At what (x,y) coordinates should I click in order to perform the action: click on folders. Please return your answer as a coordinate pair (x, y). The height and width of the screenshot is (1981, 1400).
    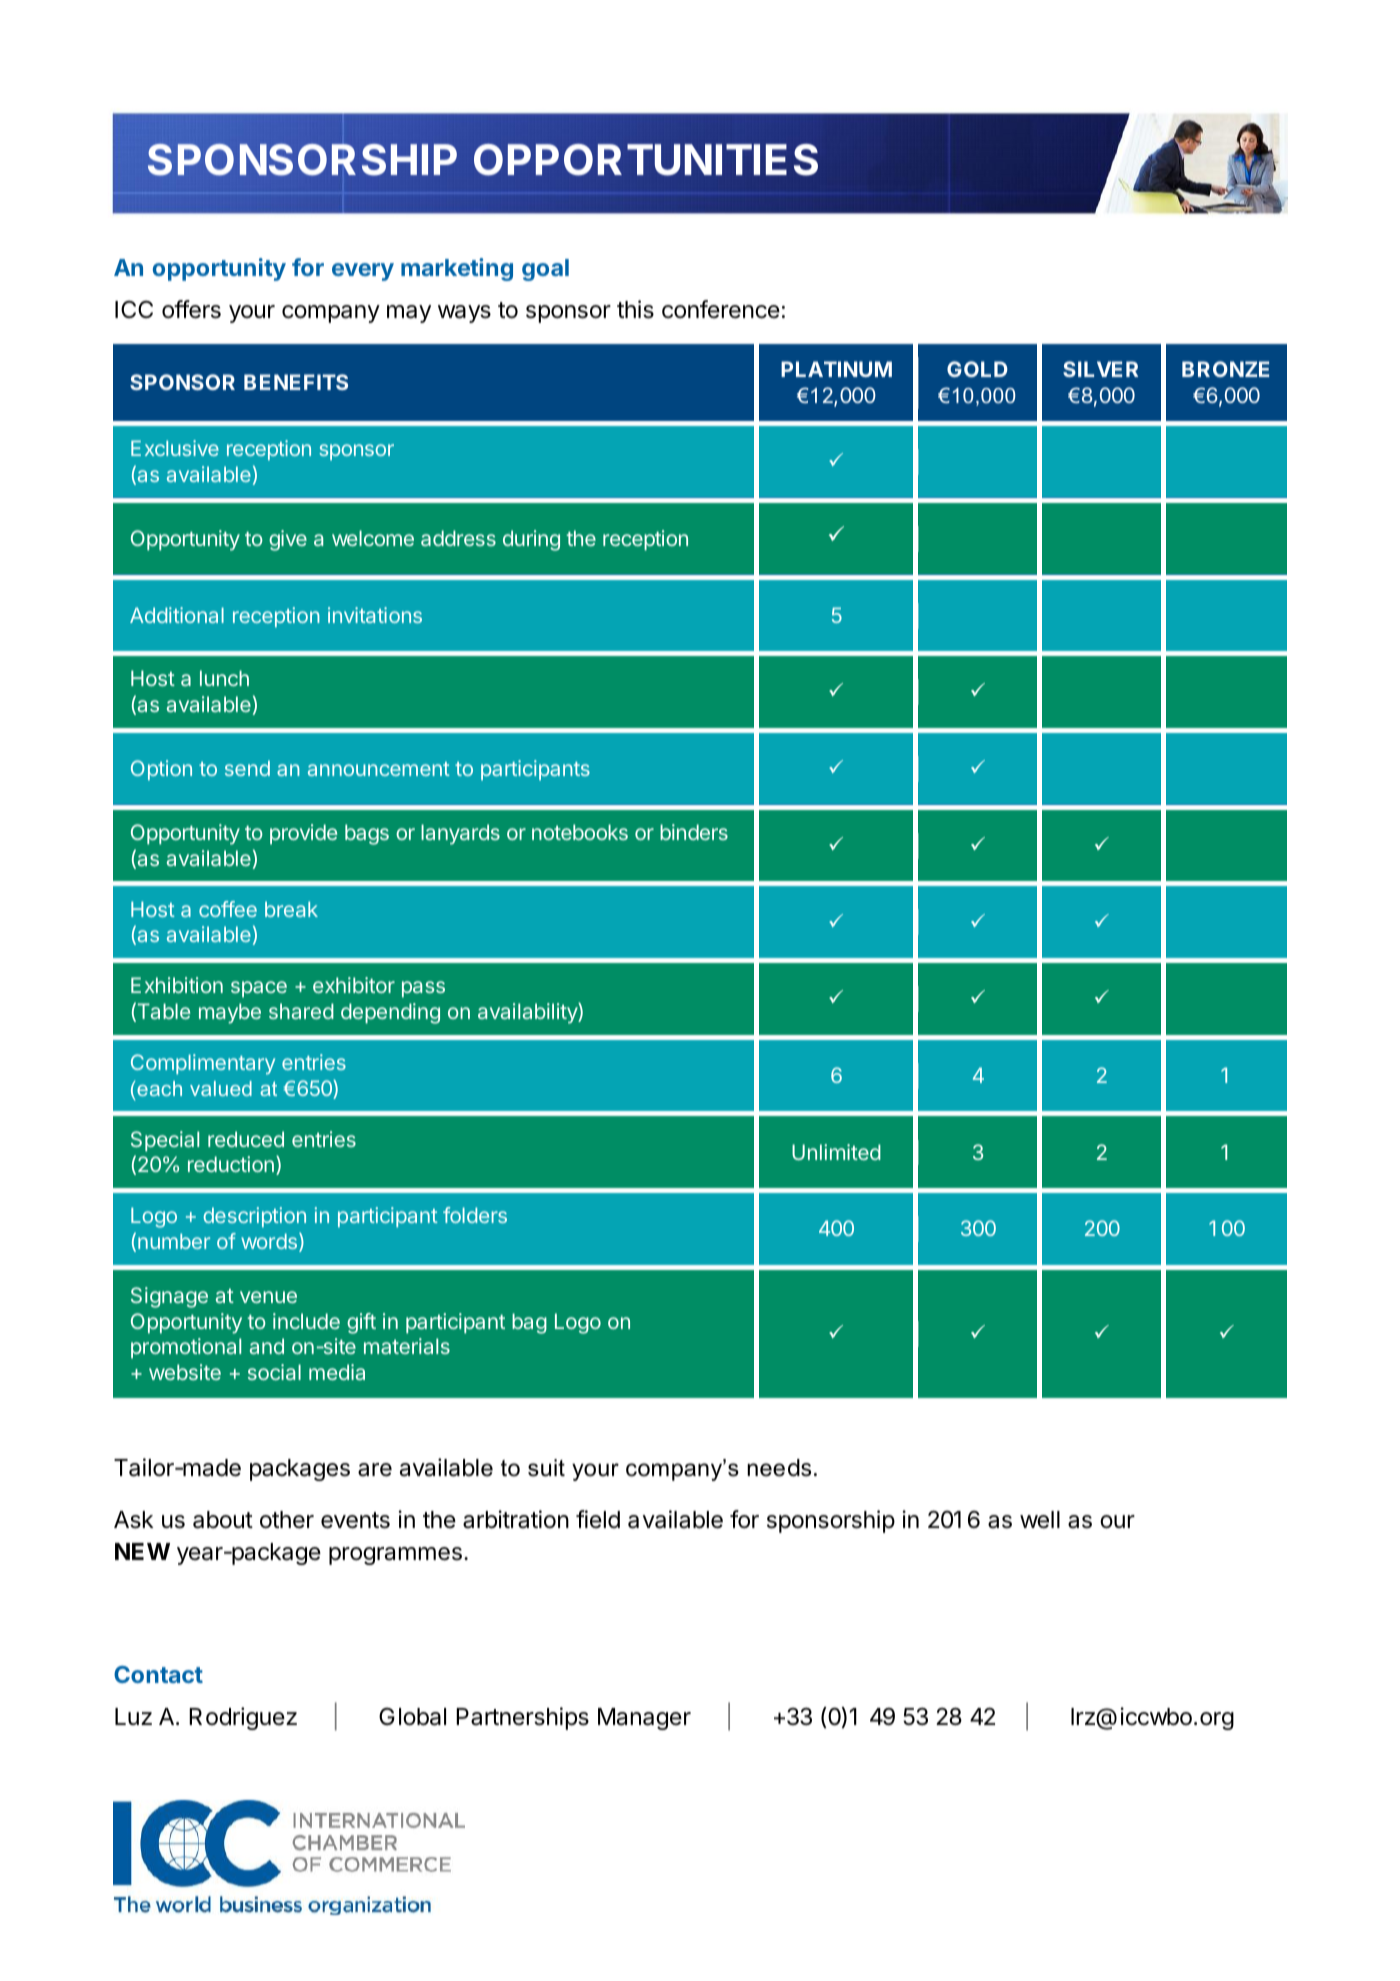
    Looking at the image, I should click on (475, 1215).
